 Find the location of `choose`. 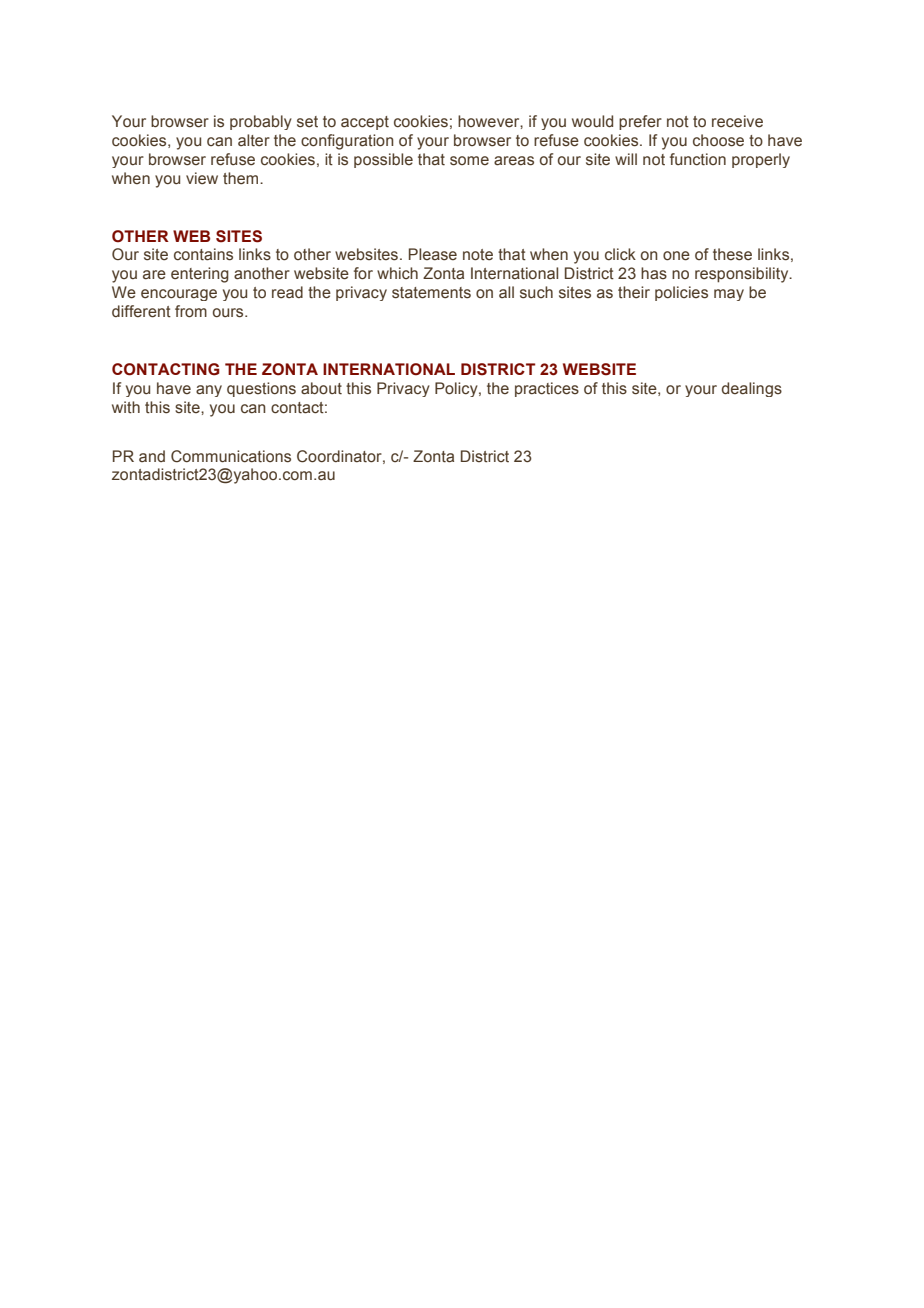

choose is located at coordinates (718, 140).
